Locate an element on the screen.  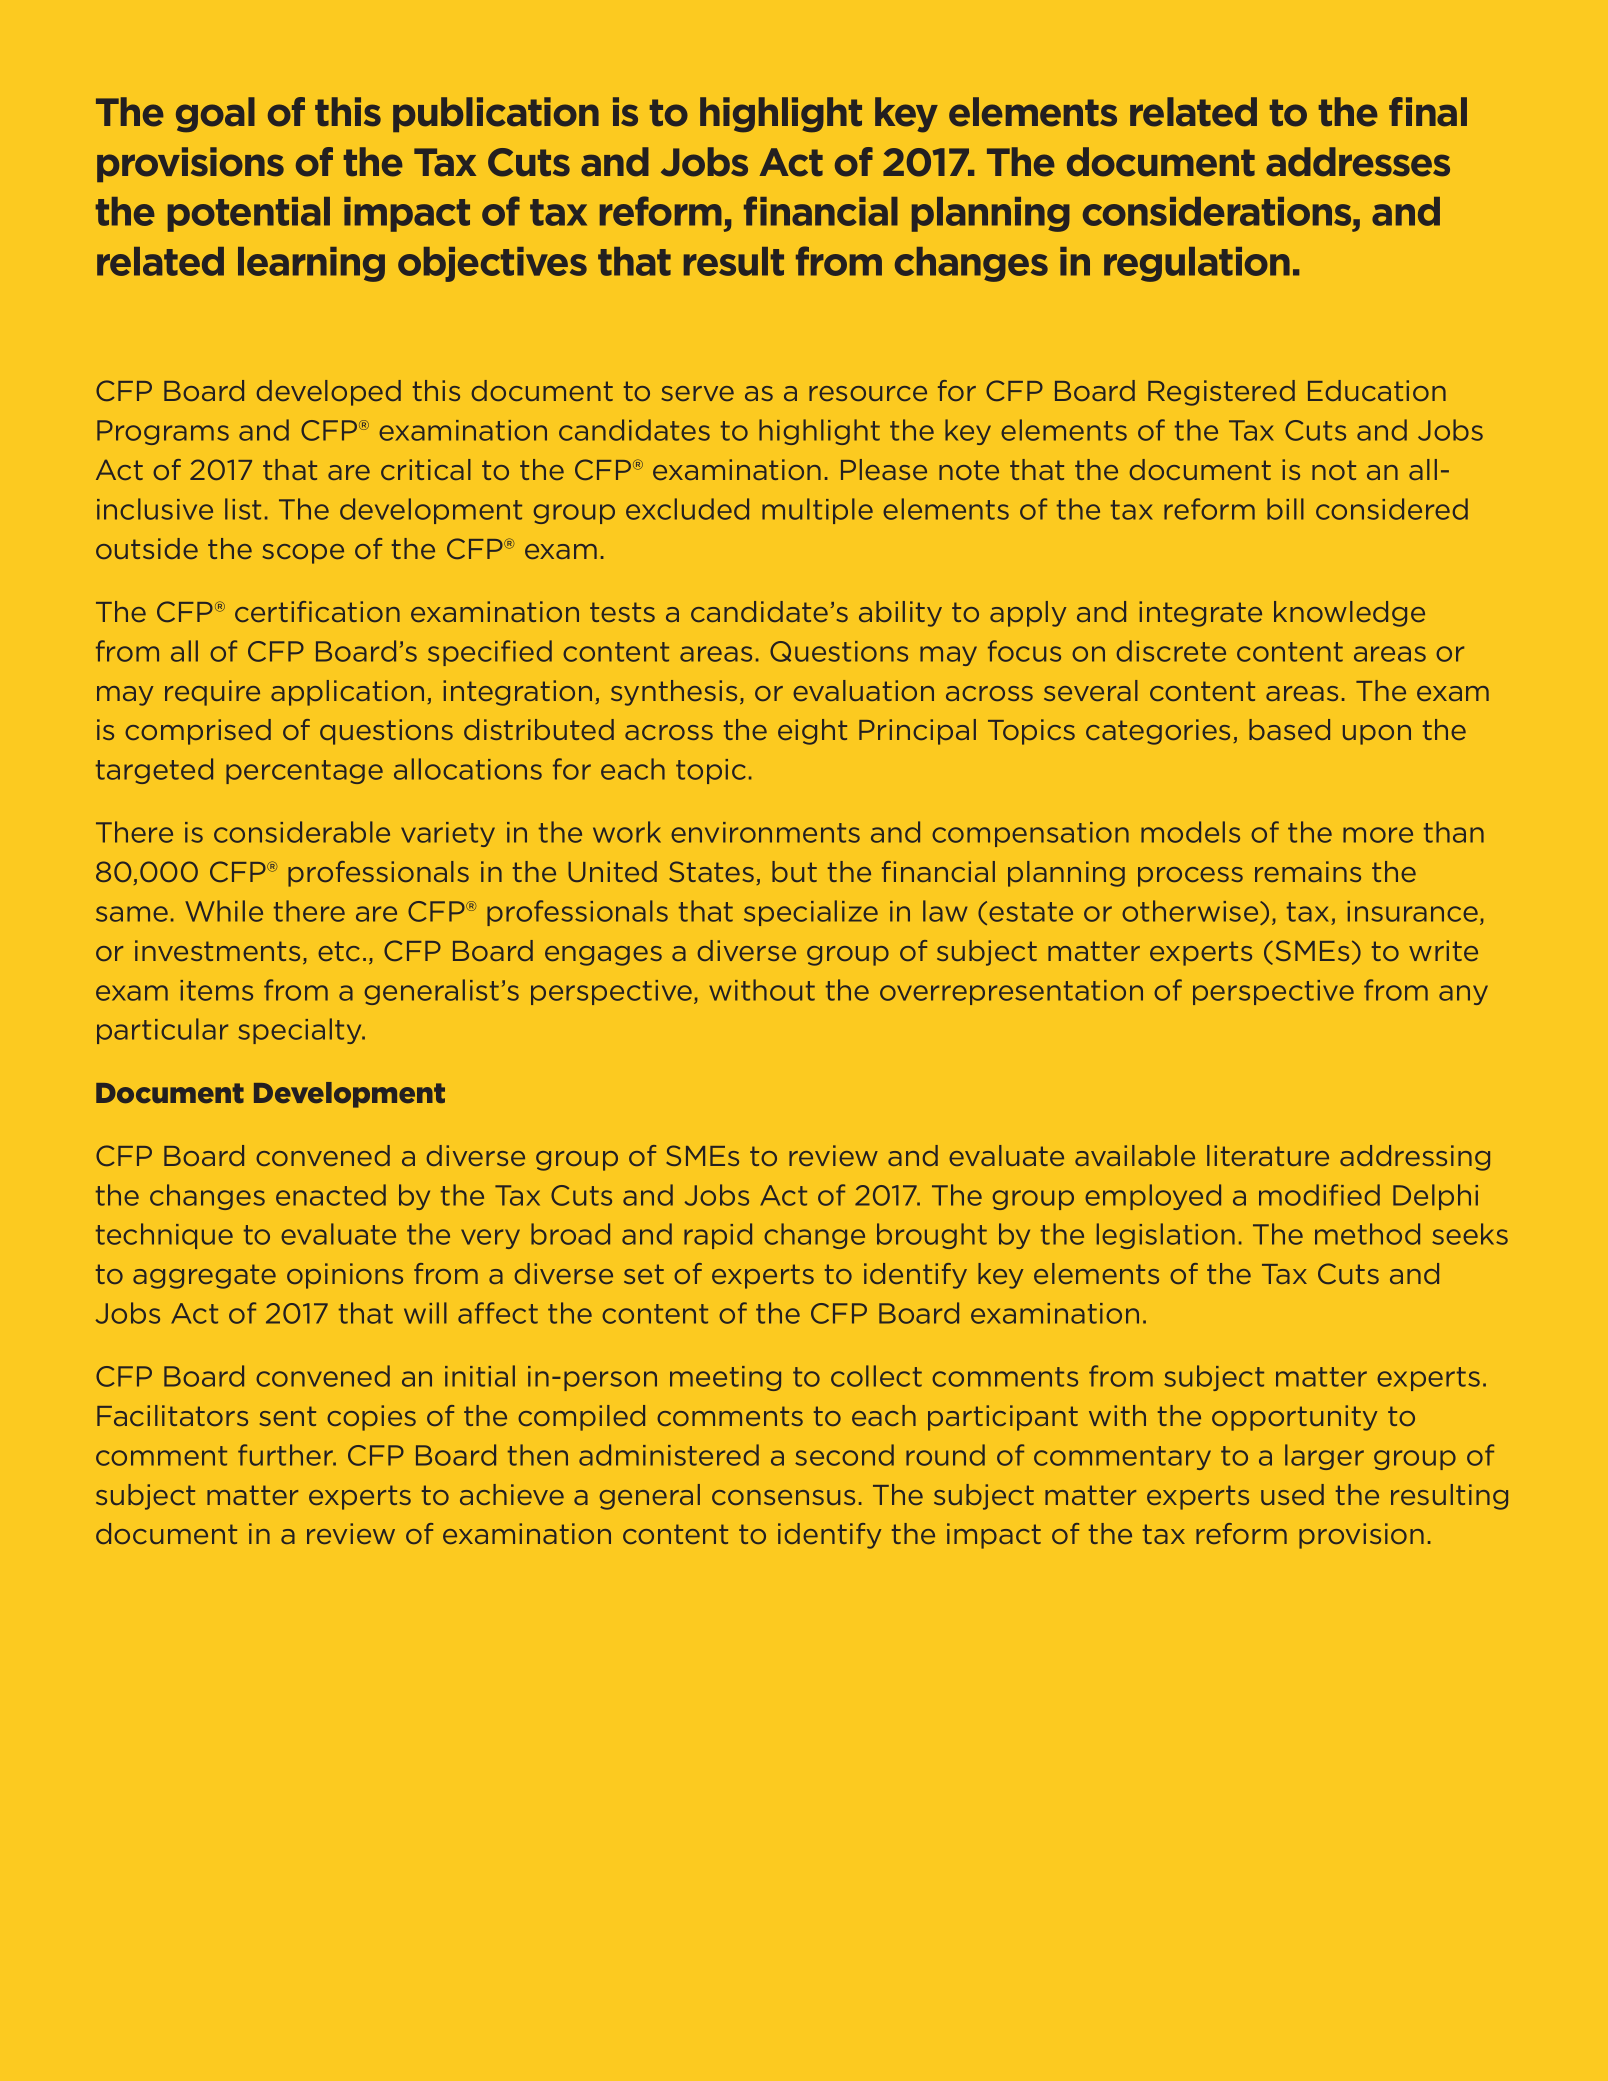
goal is located at coordinates (215, 114).
